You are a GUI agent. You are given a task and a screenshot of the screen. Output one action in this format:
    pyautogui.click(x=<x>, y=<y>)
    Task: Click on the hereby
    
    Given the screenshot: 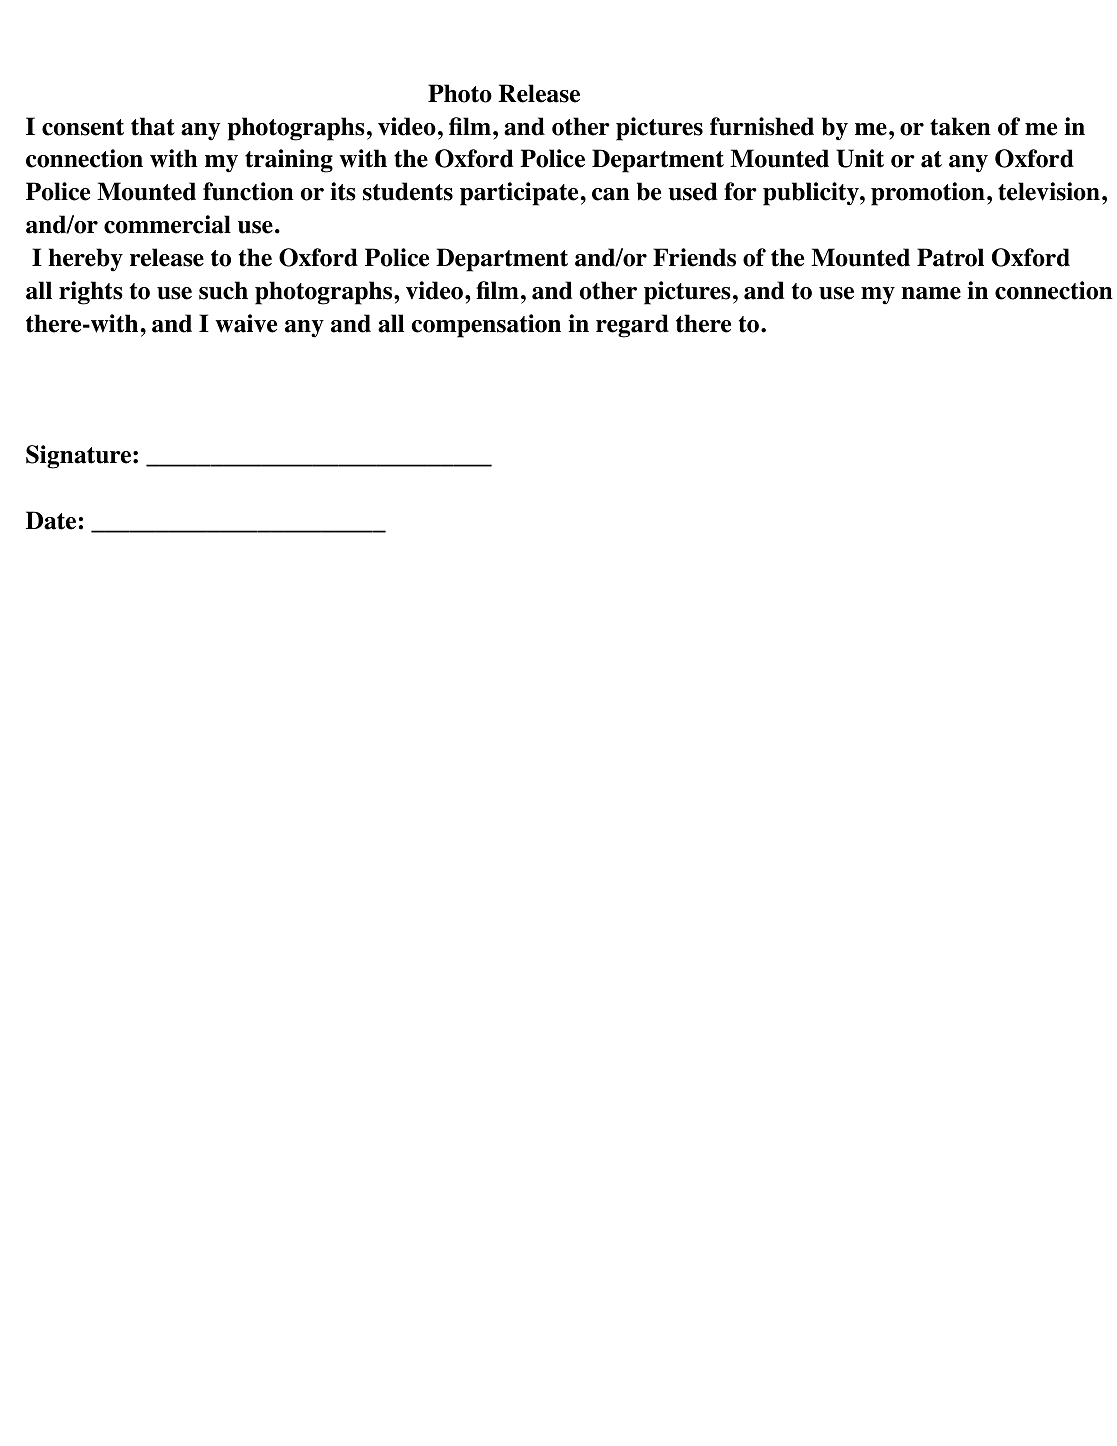 What is the action you would take?
    pyautogui.click(x=85, y=260)
